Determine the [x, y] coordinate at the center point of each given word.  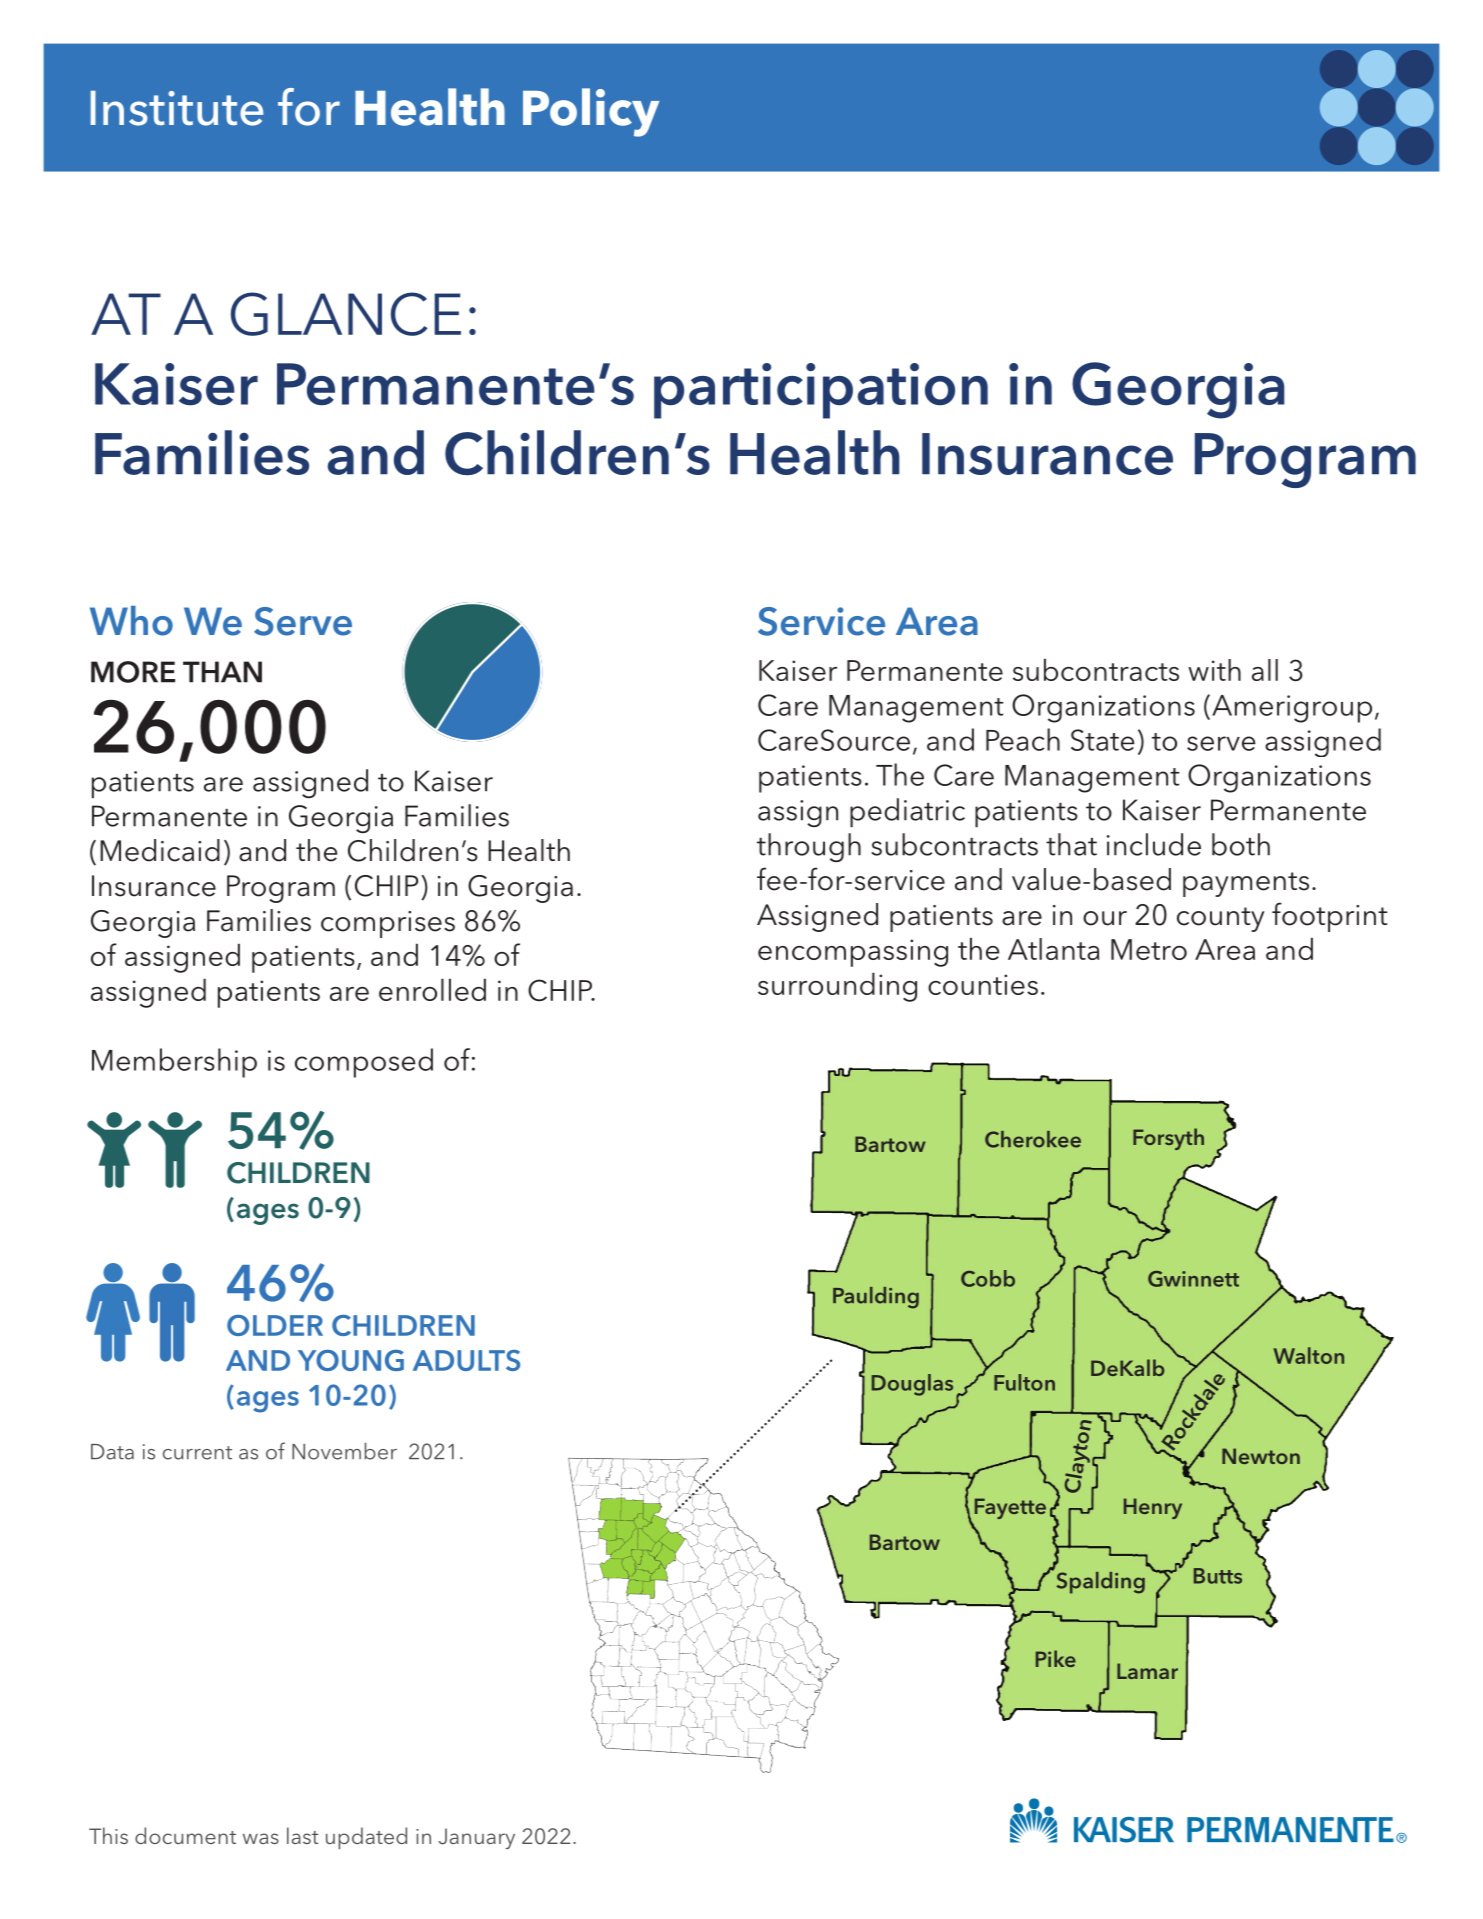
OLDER [275, 1325]
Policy [591, 112]
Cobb [988, 1278]
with [1214, 670]
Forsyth [1168, 1139]
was [261, 1838]
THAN [222, 672]
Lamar [1147, 1671]
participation [821, 391]
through [809, 847]
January [477, 1838]
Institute [177, 108]
